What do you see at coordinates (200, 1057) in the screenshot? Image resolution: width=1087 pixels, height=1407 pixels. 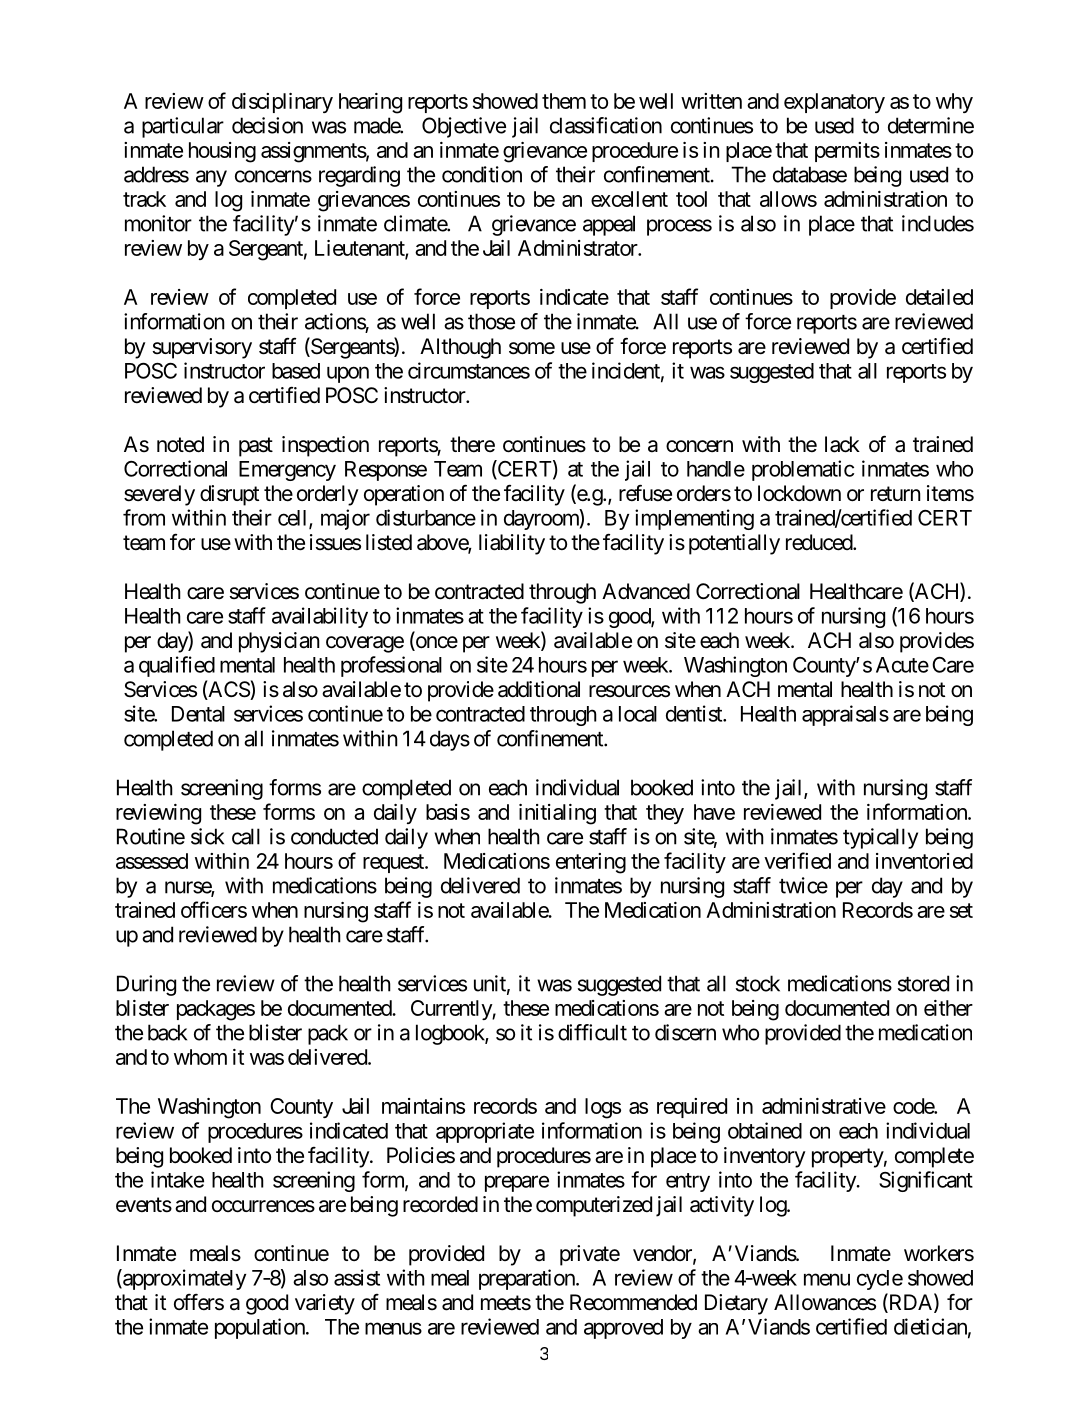 I see `whom` at bounding box center [200, 1057].
